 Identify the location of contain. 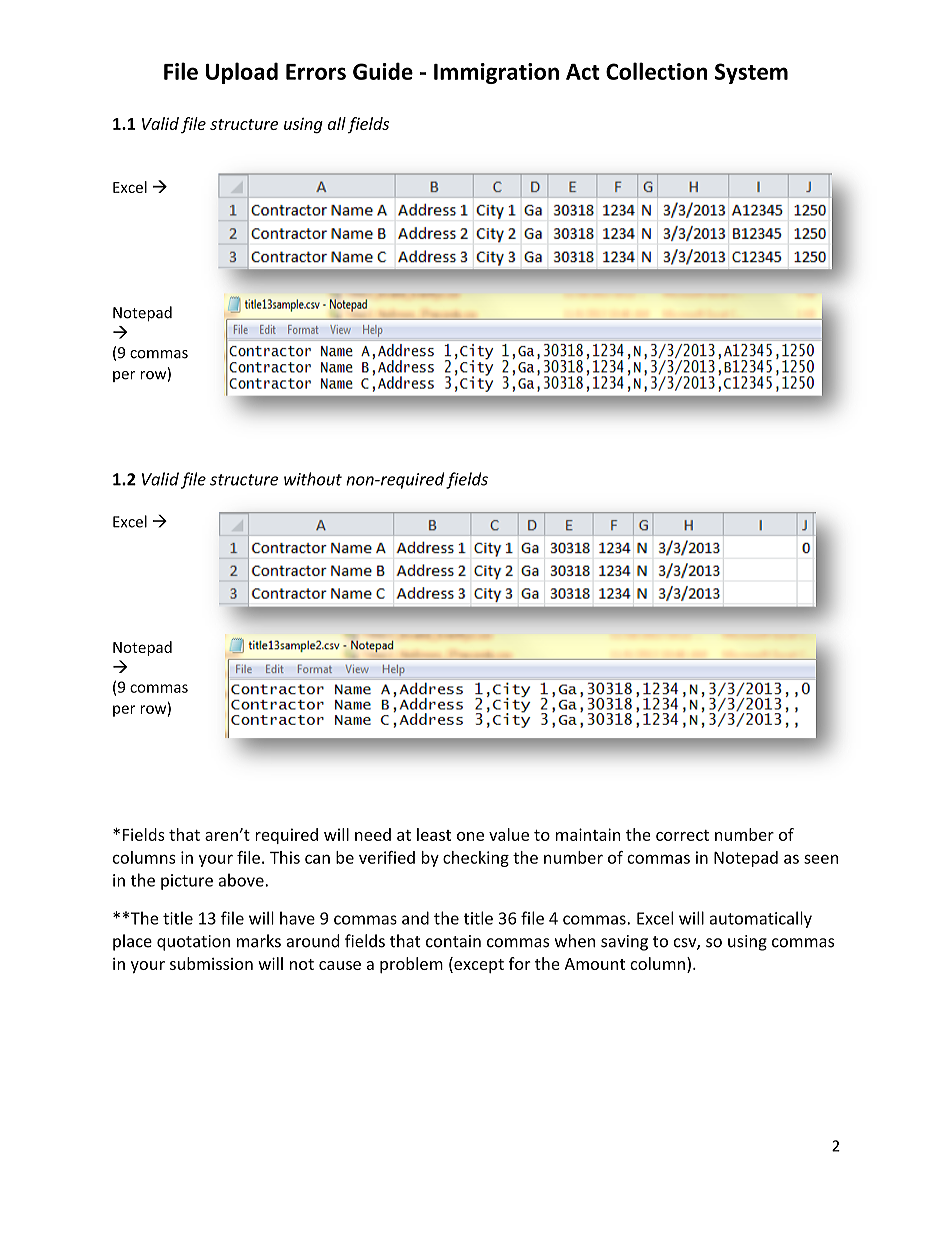
(453, 941).
